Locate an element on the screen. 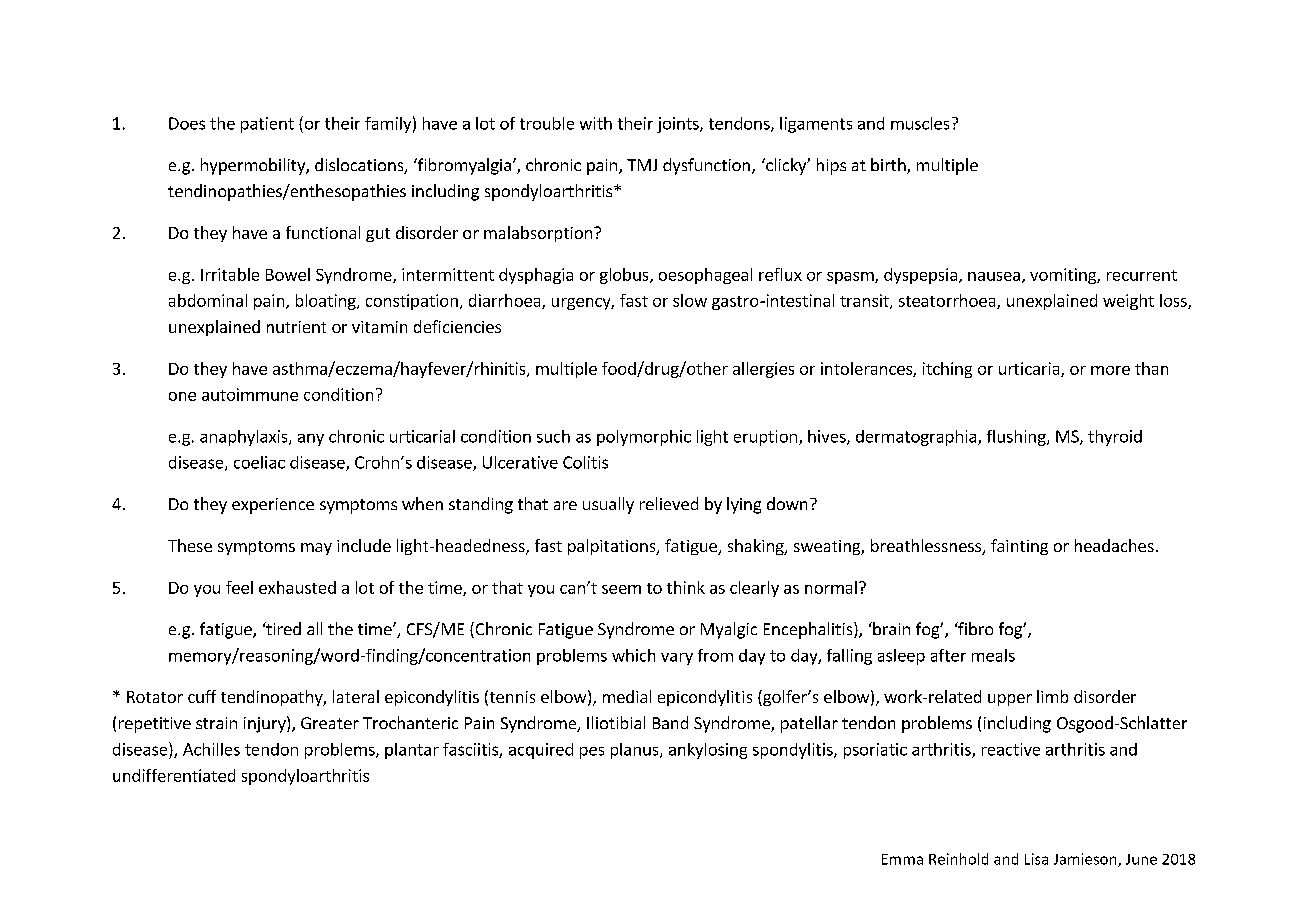  TMJ is located at coordinates (642, 165).
